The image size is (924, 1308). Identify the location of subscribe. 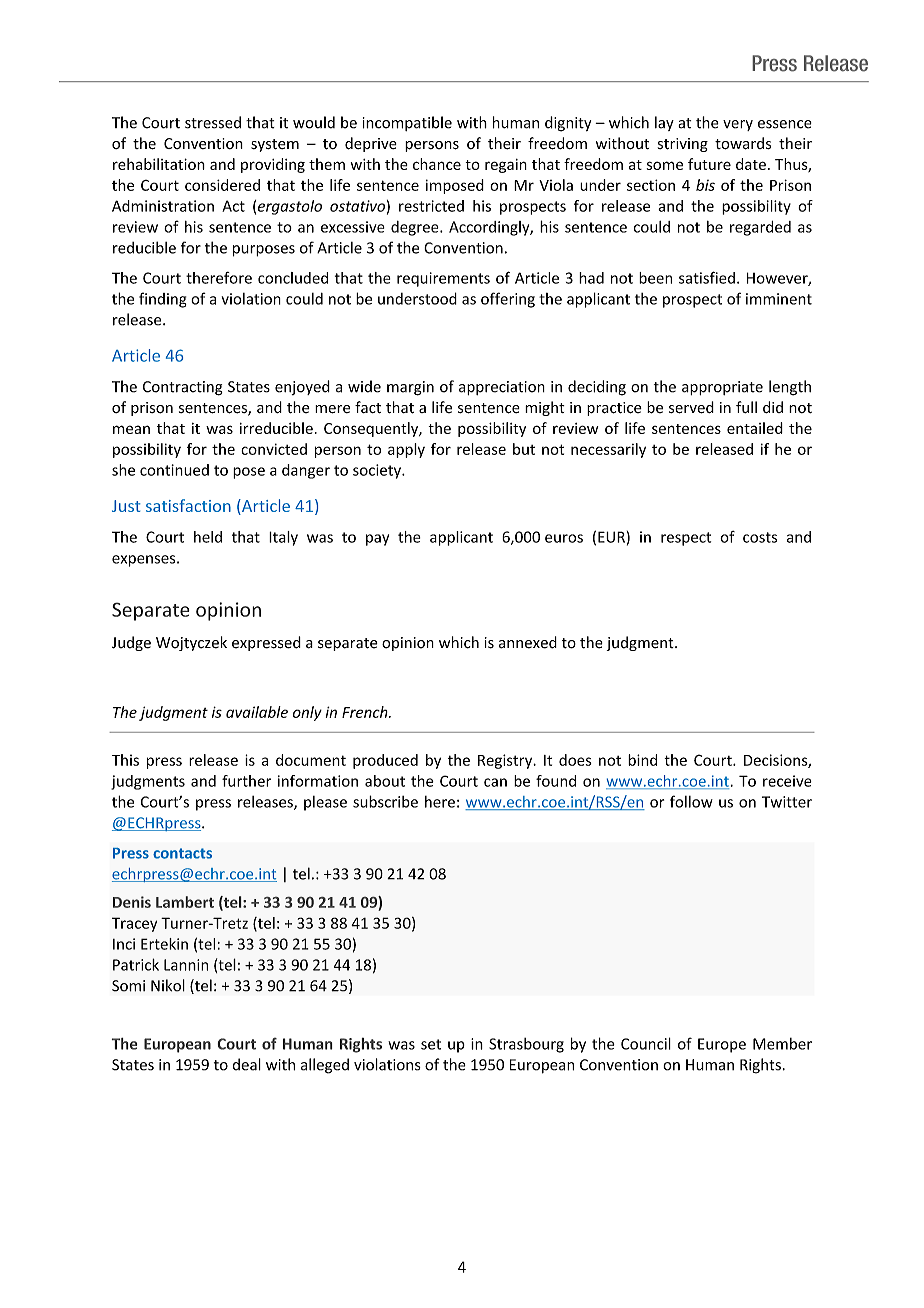
(385, 801).
